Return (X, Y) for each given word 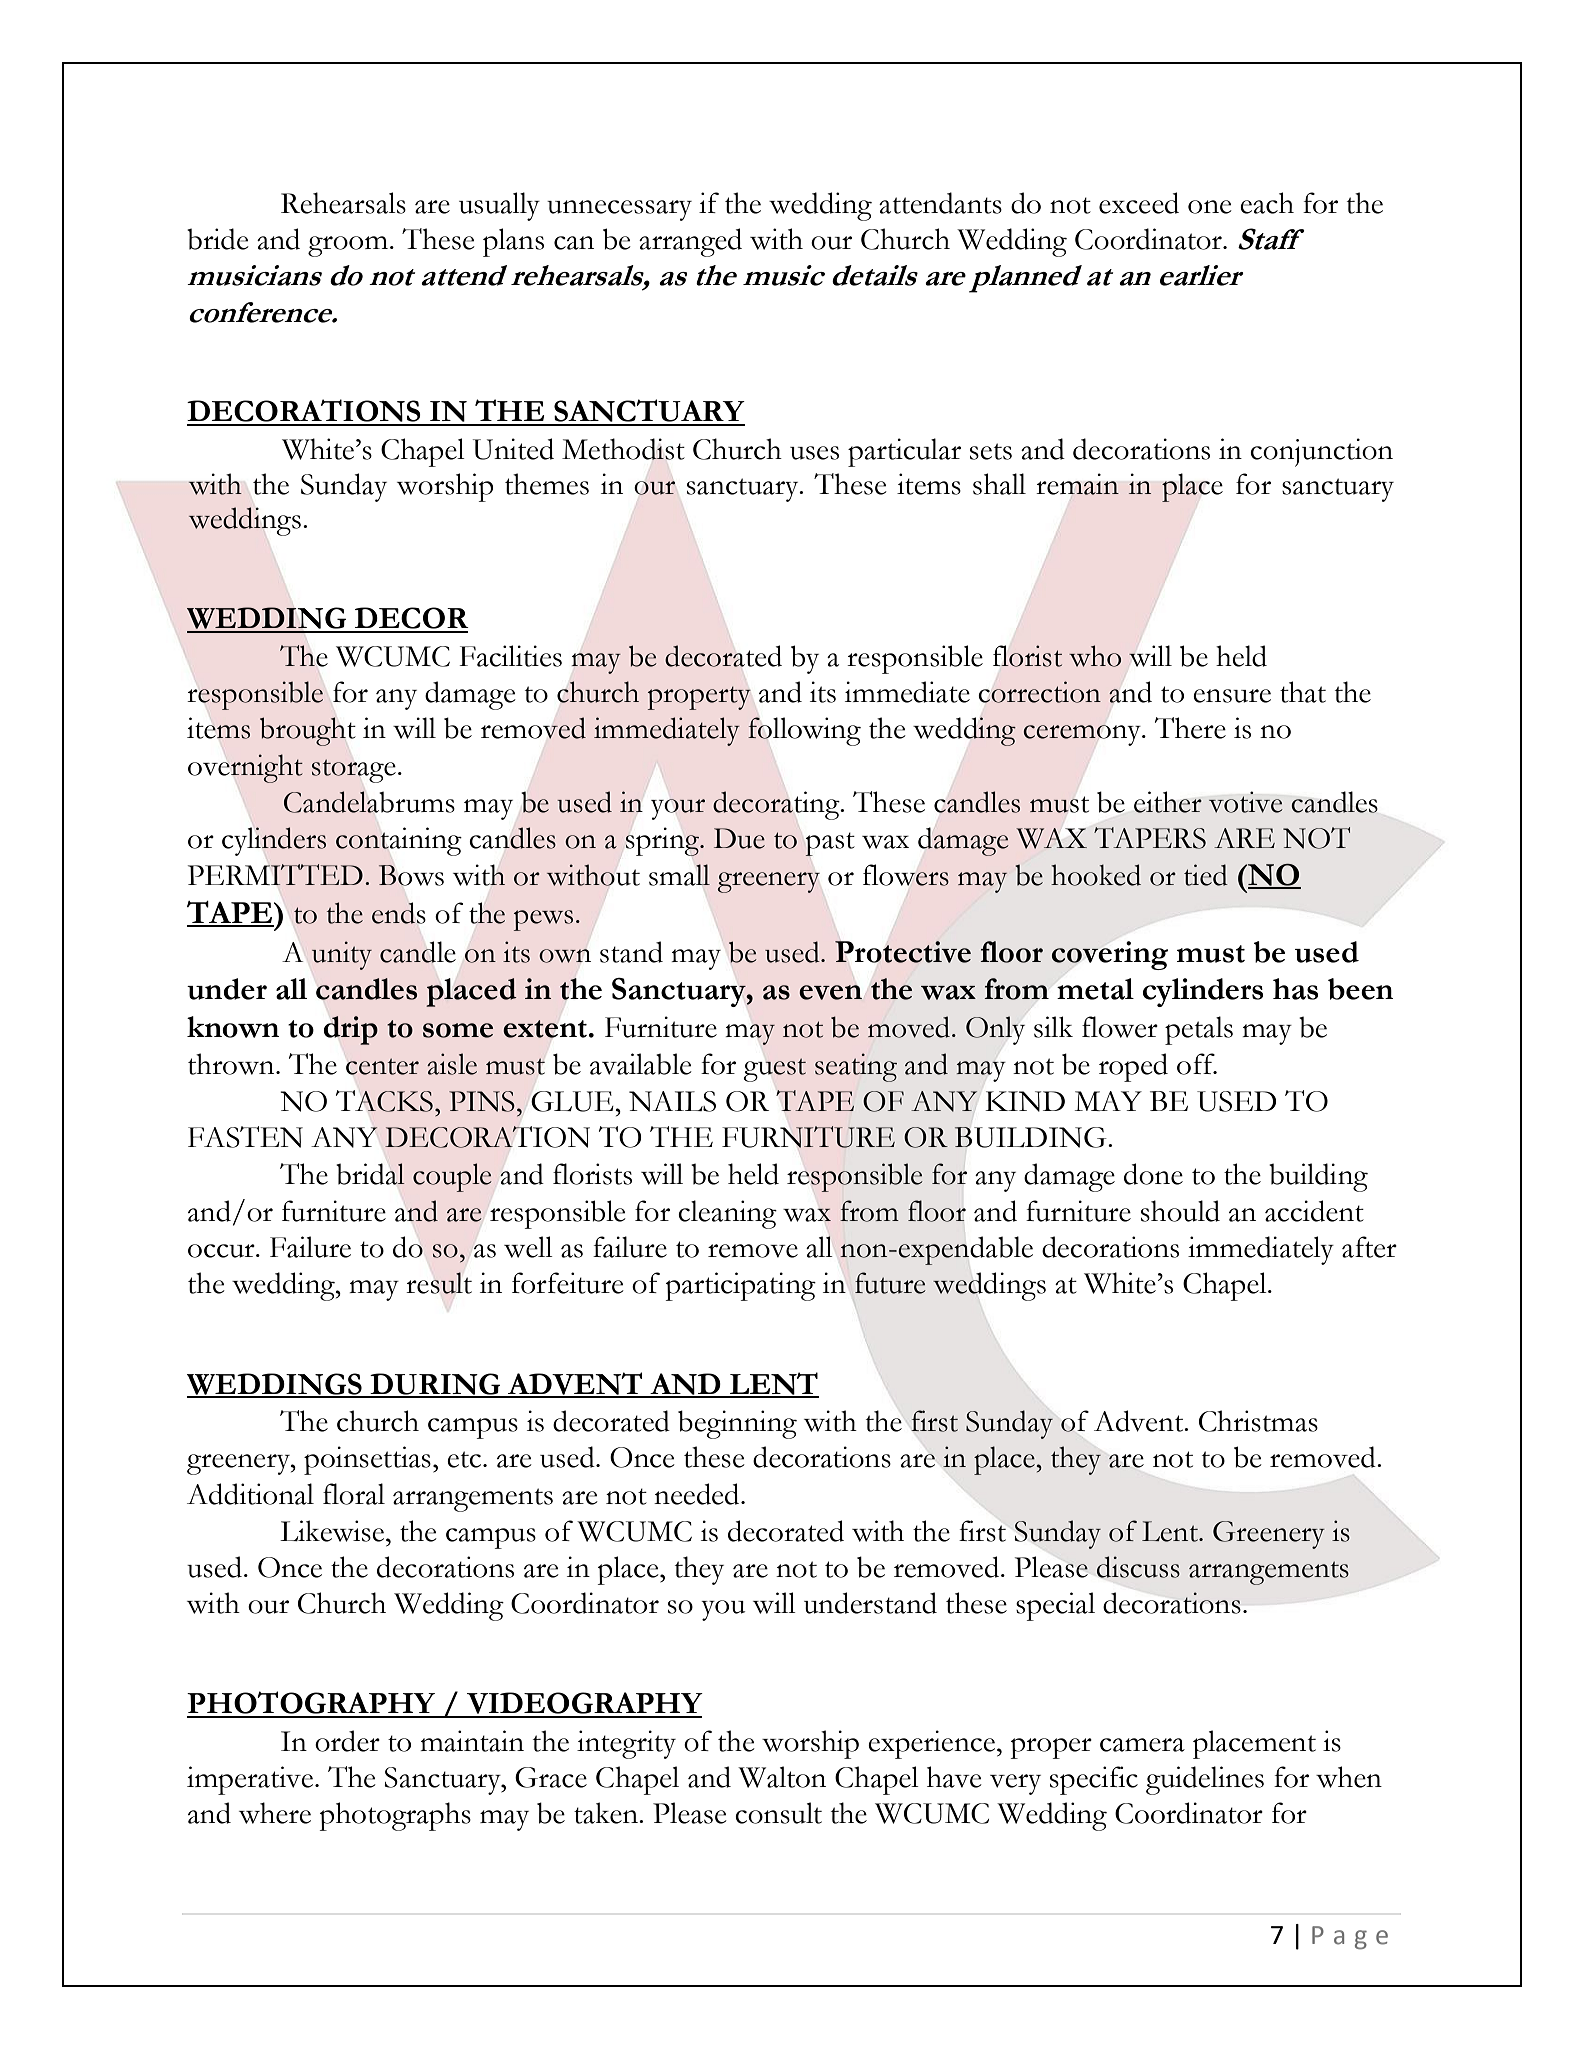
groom (348, 246)
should (1180, 1211)
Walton (782, 1777)
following (804, 731)
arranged (690, 242)
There (1190, 728)
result (439, 1283)
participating (741, 1286)
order (347, 1741)
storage (354, 771)
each (1267, 203)
